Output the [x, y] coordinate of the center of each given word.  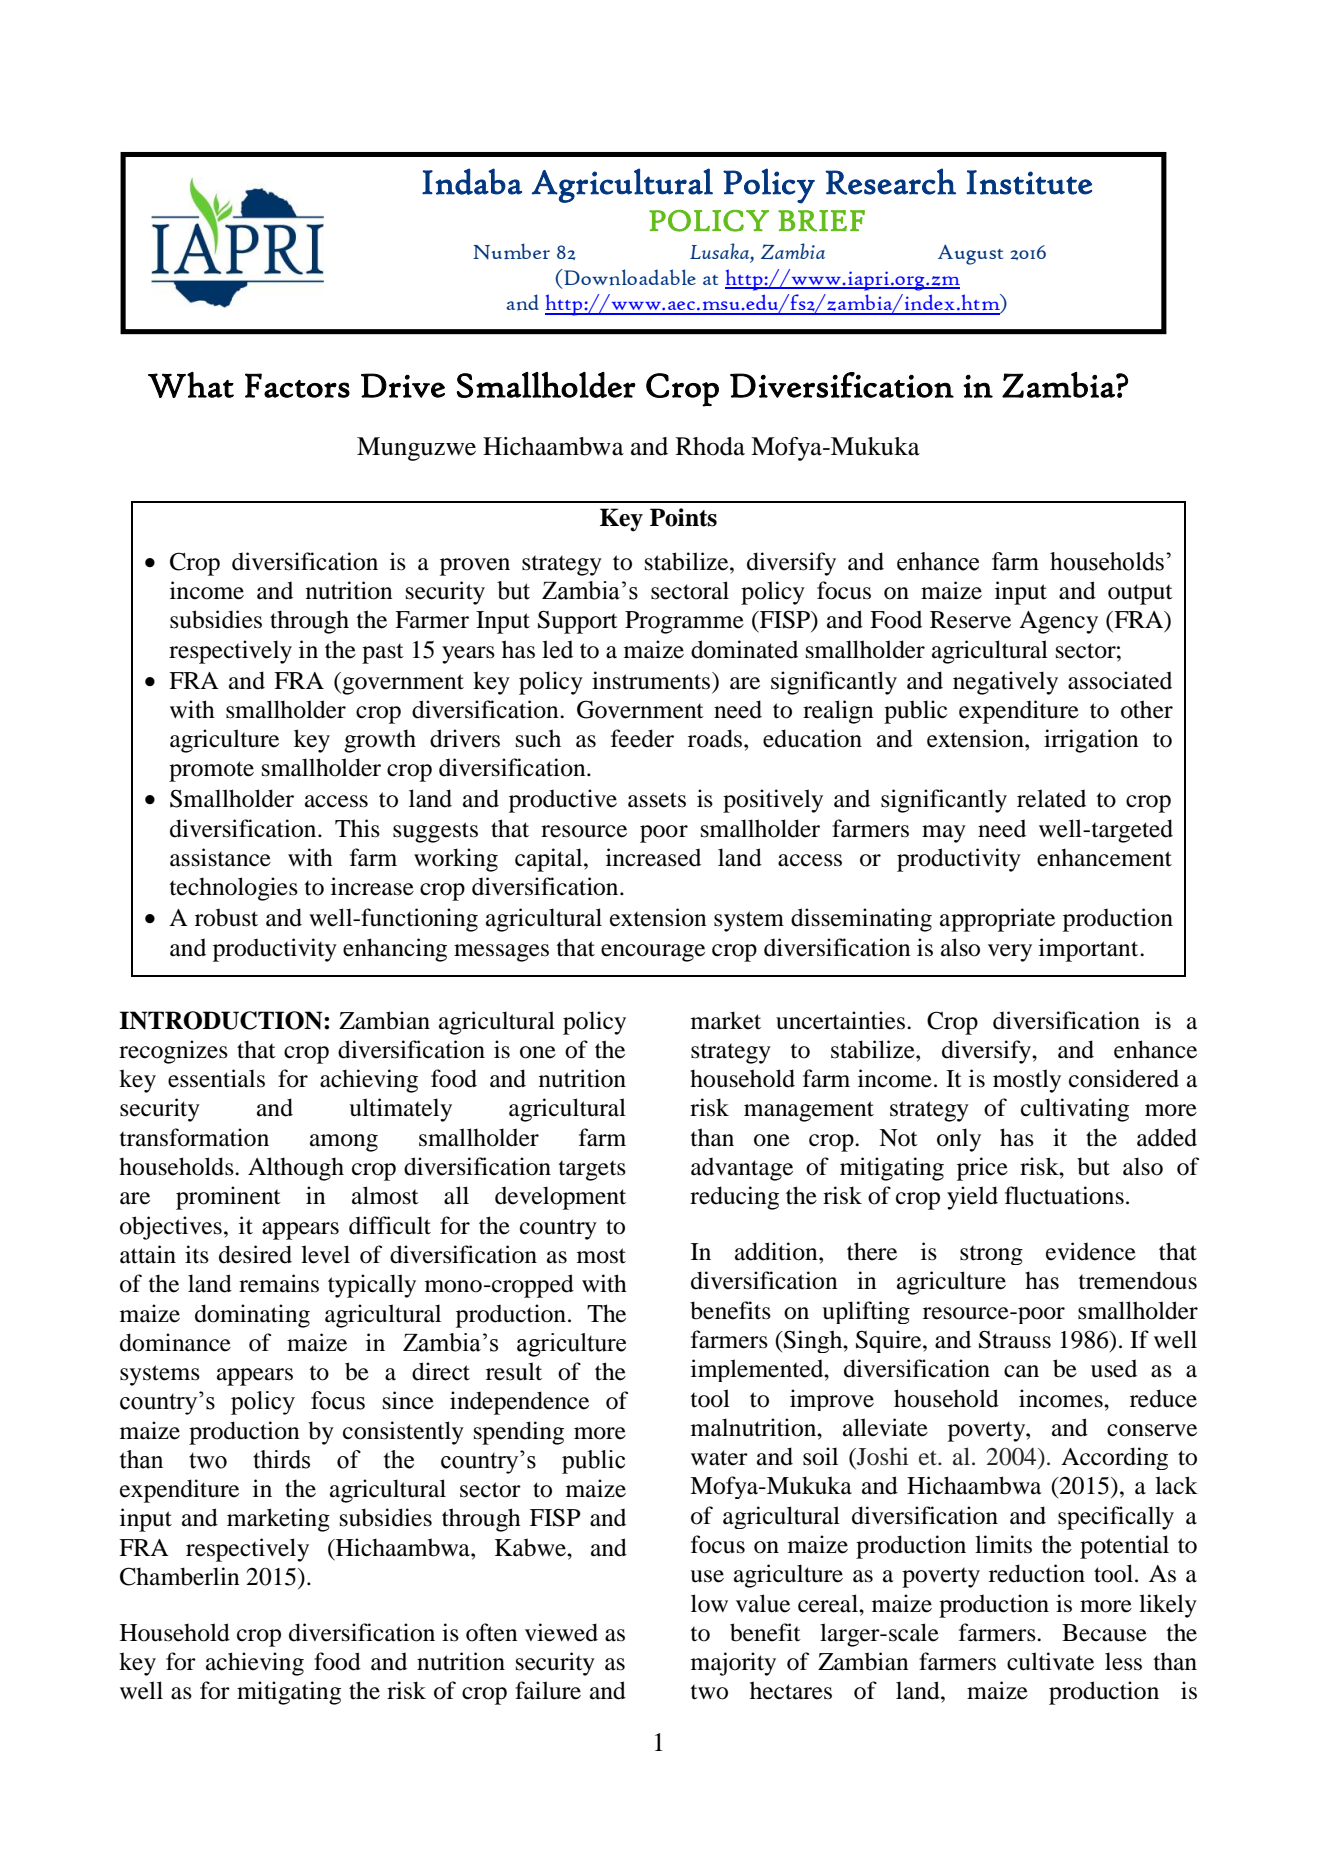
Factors [297, 385]
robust [226, 917]
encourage [653, 953]
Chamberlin [180, 1576]
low [709, 1603]
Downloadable [629, 277]
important [1090, 950]
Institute [1029, 182]
